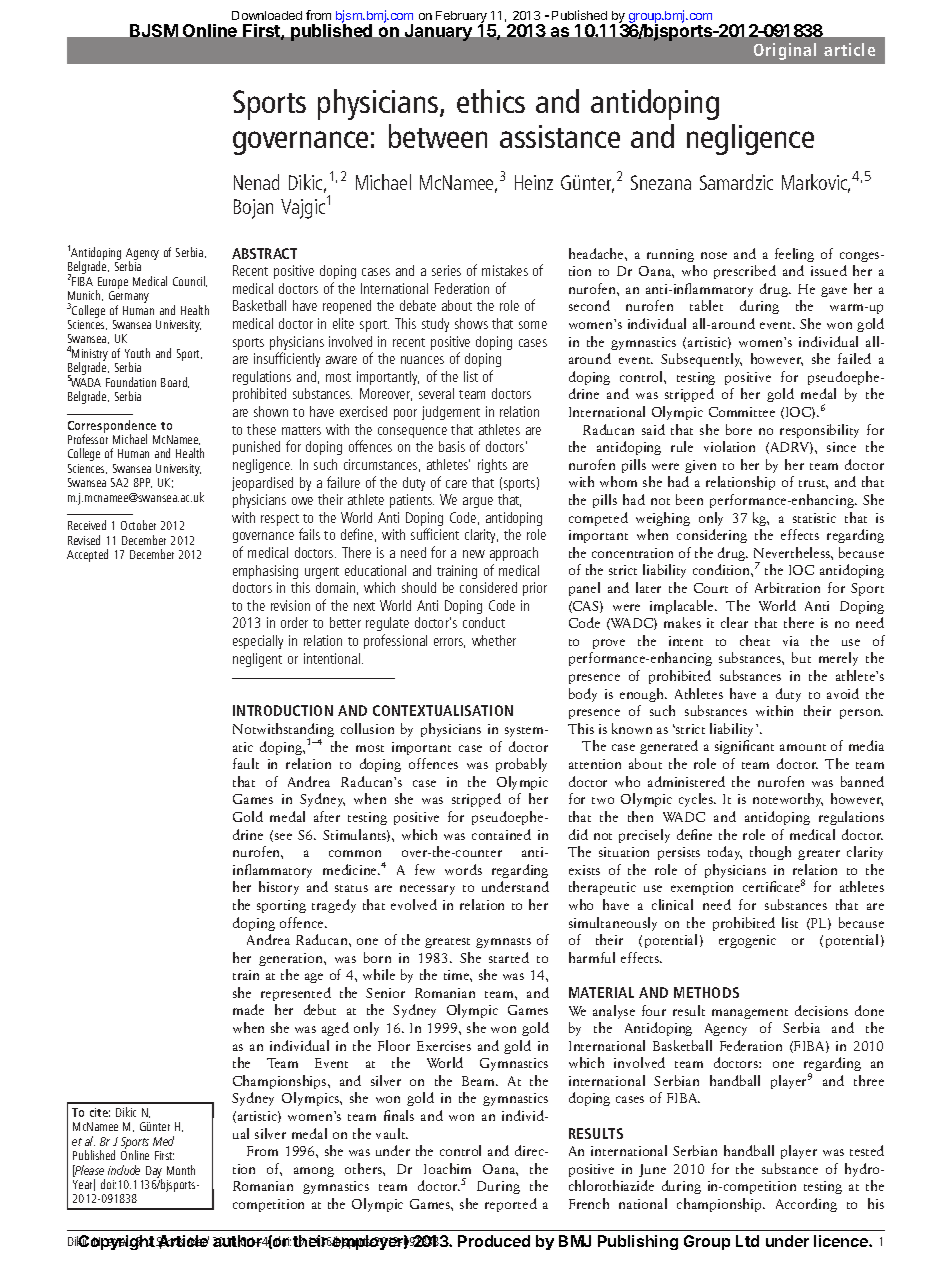 The width and height of the screenshot is (952, 1270). Describe the element at coordinates (806, 1205) in the screenshot. I see `According` at that location.
